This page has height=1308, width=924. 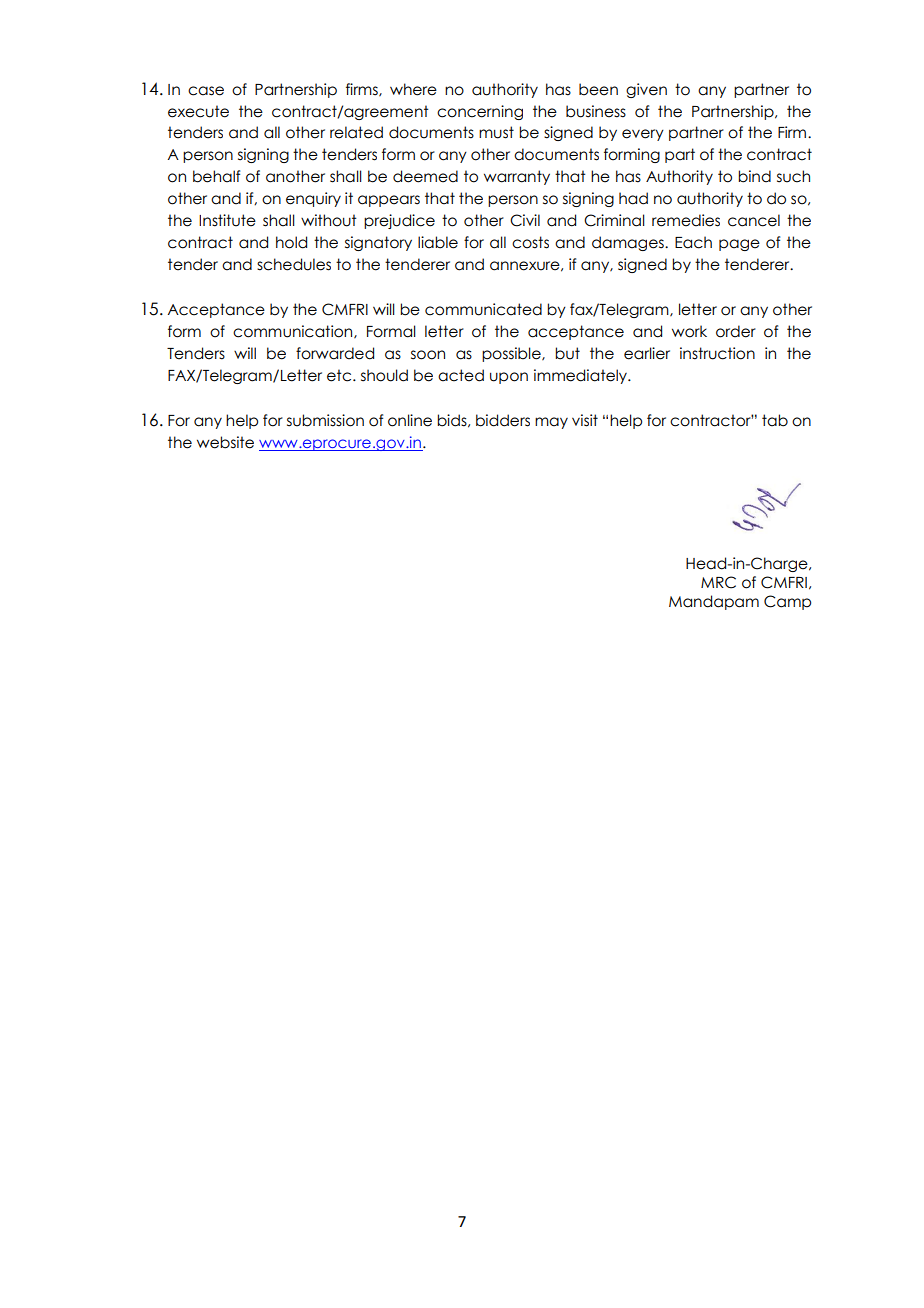 What do you see at coordinates (512, 354) in the page?
I see `possible` at bounding box center [512, 354].
